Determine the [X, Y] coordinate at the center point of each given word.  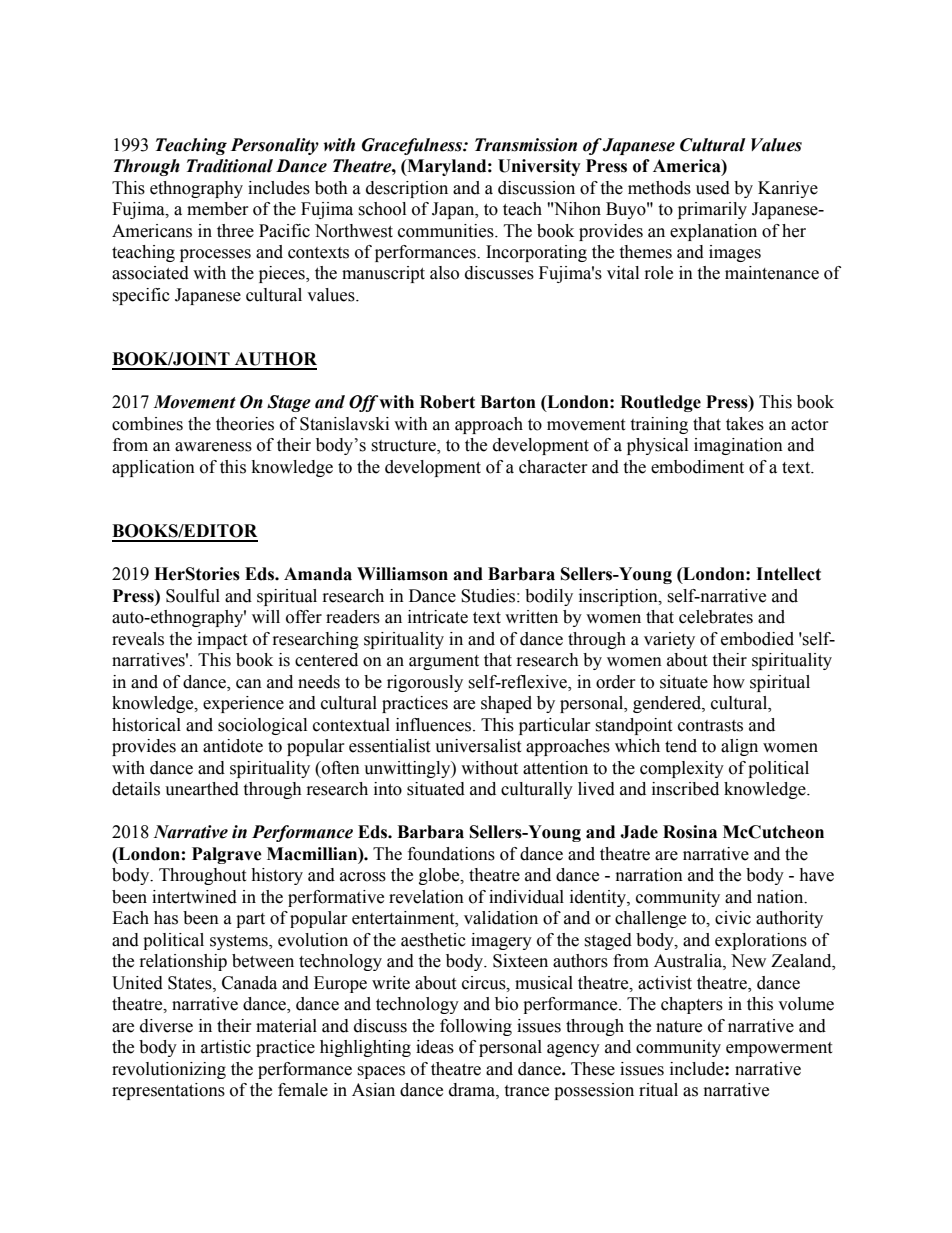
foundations [451, 854]
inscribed [685, 789]
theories [245, 424]
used [713, 188]
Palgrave [227, 855]
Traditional [230, 166]
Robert [447, 402]
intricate [438, 617]
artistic [226, 1047]
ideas [435, 1047]
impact [222, 640]
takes [745, 424]
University [539, 167]
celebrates [716, 617]
